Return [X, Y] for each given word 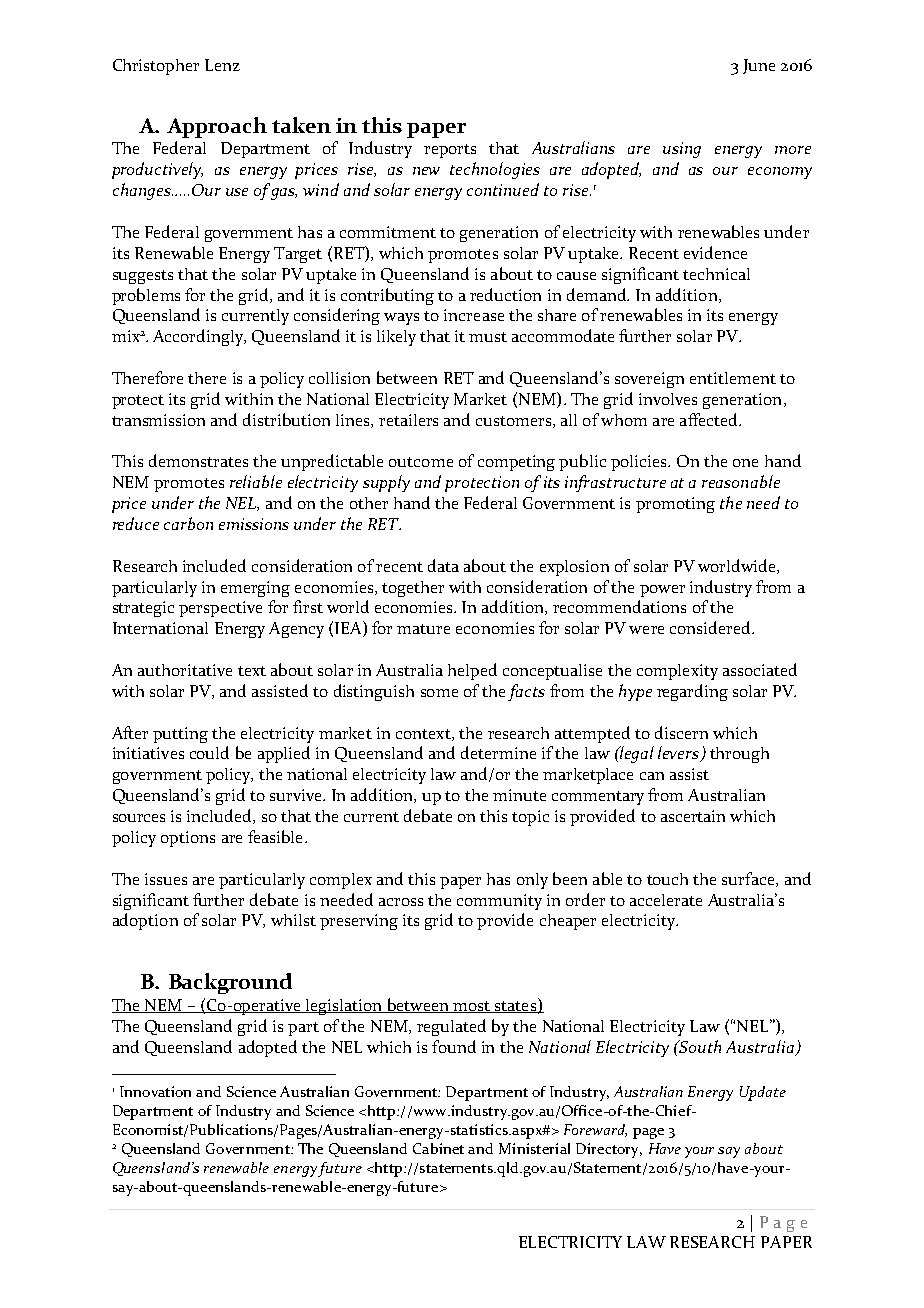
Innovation [155, 1091]
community [499, 902]
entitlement [733, 378]
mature [423, 629]
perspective [220, 609]
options [188, 839]
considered [711, 627]
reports [450, 151]
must [488, 337]
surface [749, 879]
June [759, 66]
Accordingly [199, 337]
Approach [217, 127]
